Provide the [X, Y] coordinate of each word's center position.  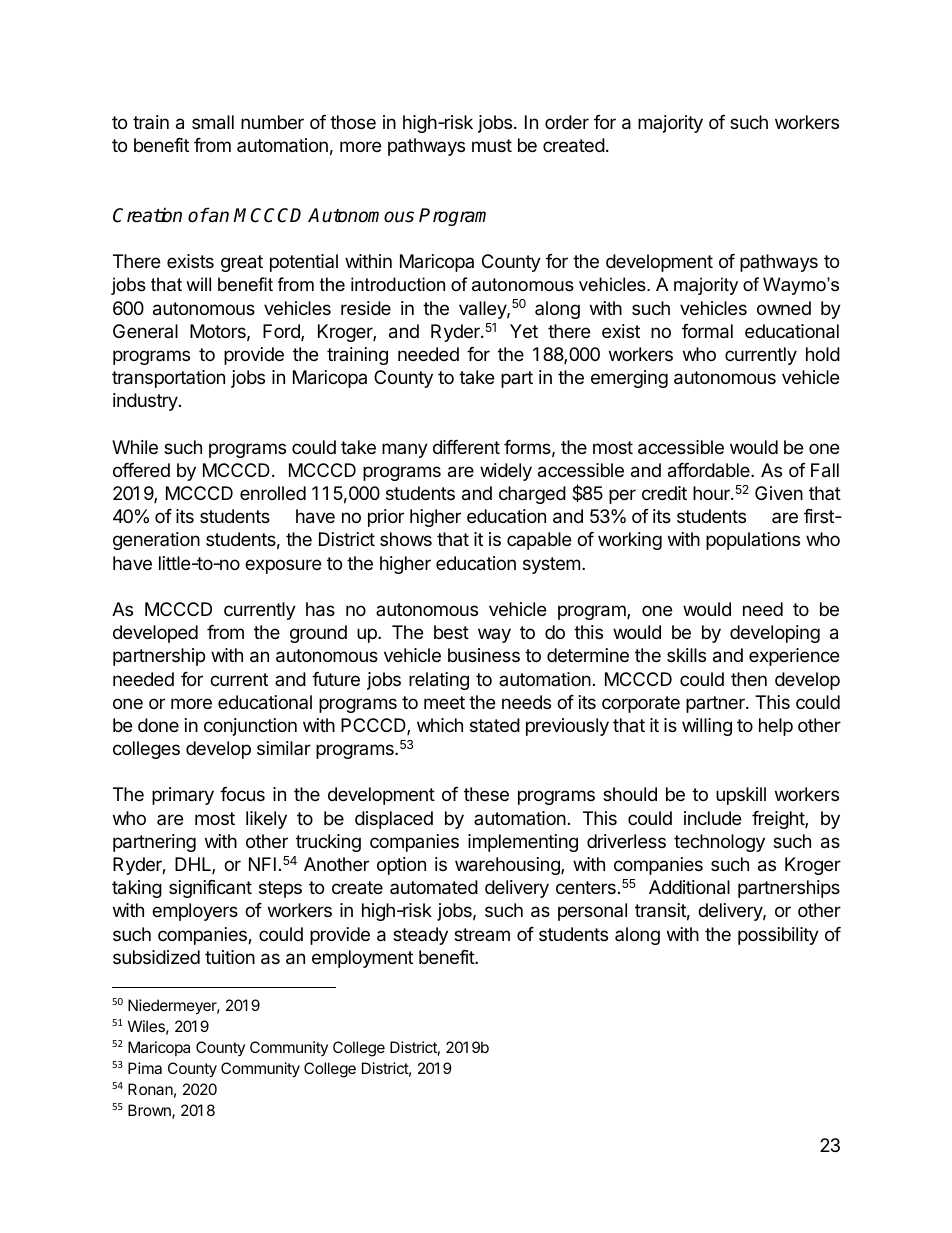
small [213, 122]
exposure [283, 566]
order [567, 122]
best [451, 632]
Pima [145, 1068]
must [492, 145]
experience [794, 657]
